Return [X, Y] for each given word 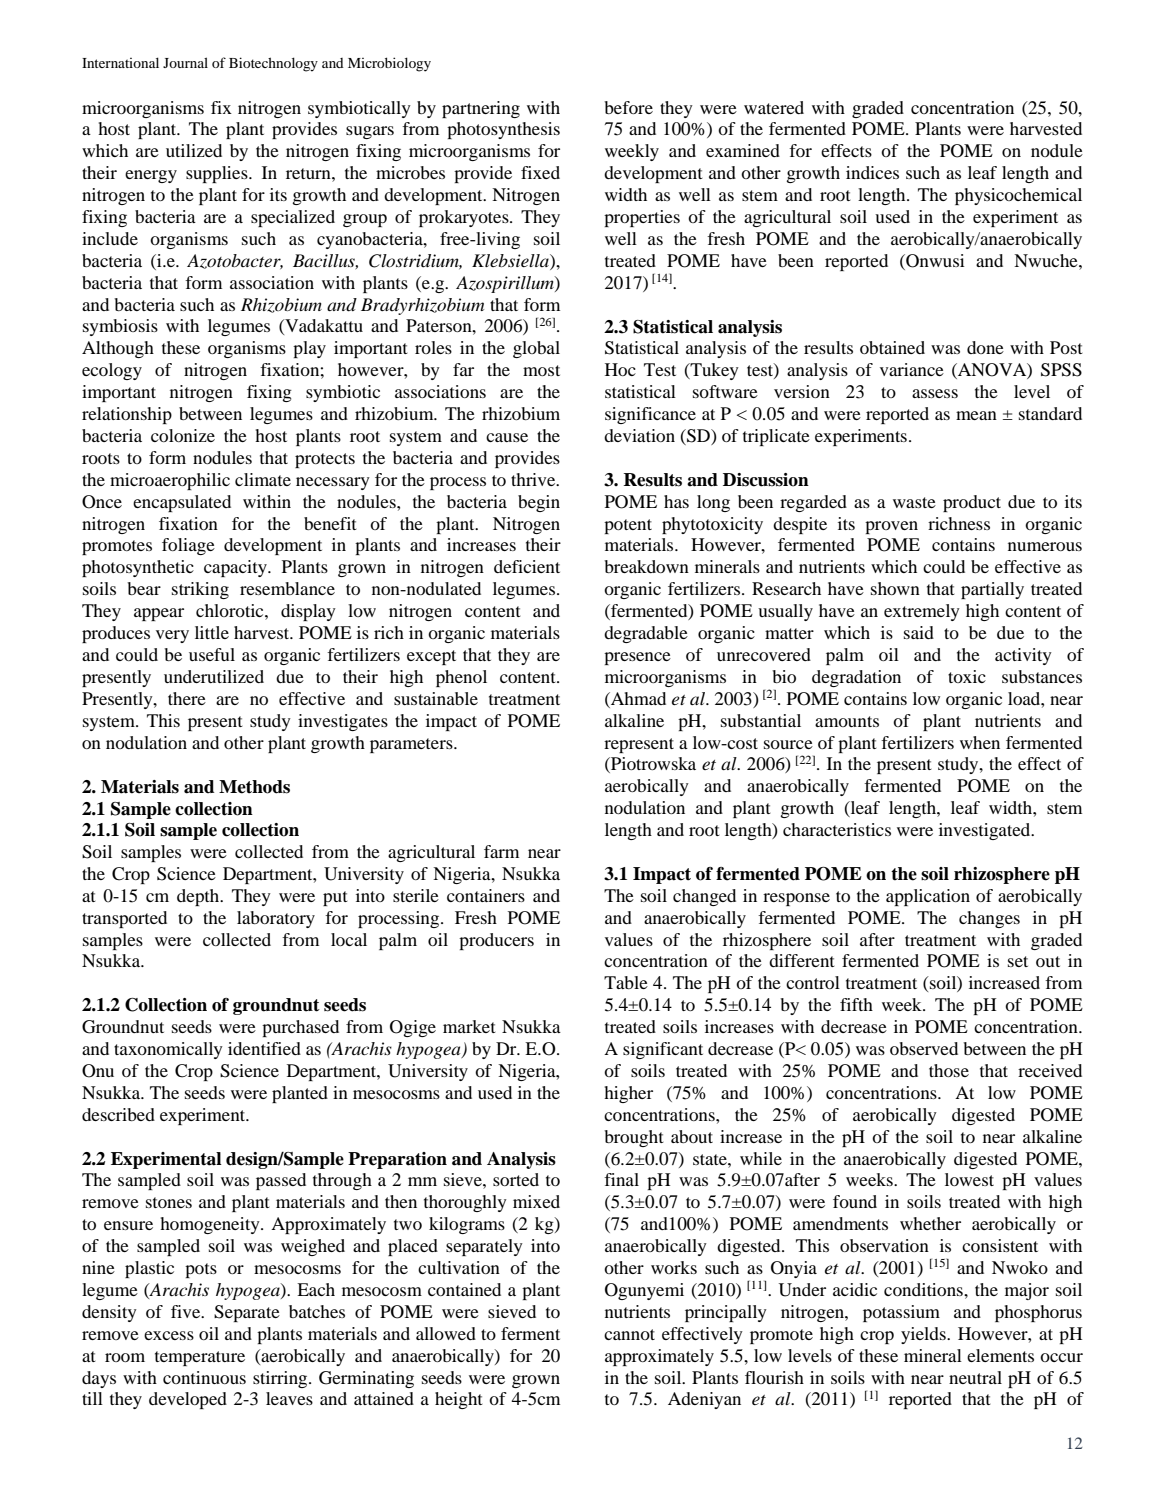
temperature [200, 1358]
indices [872, 172]
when [980, 742]
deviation [639, 435]
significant [663, 1050]
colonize [183, 435]
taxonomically [168, 1050]
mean [976, 415]
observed [924, 1048]
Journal [185, 62]
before [628, 107]
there [187, 698]
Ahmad [637, 698]
